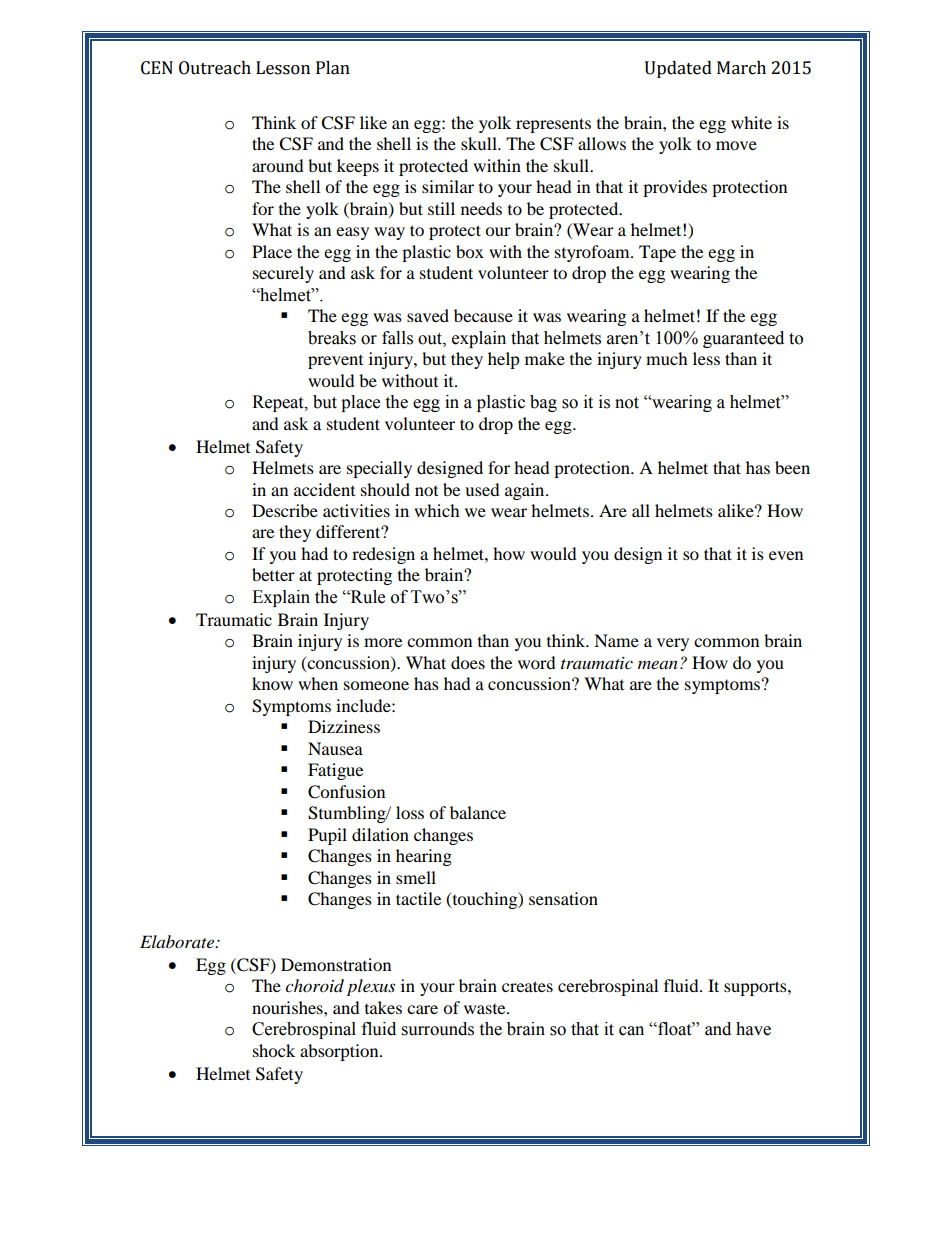 The width and height of the page is (952, 1233). What do you see at coordinates (215, 68) in the page?
I see `Outreach` at bounding box center [215, 68].
